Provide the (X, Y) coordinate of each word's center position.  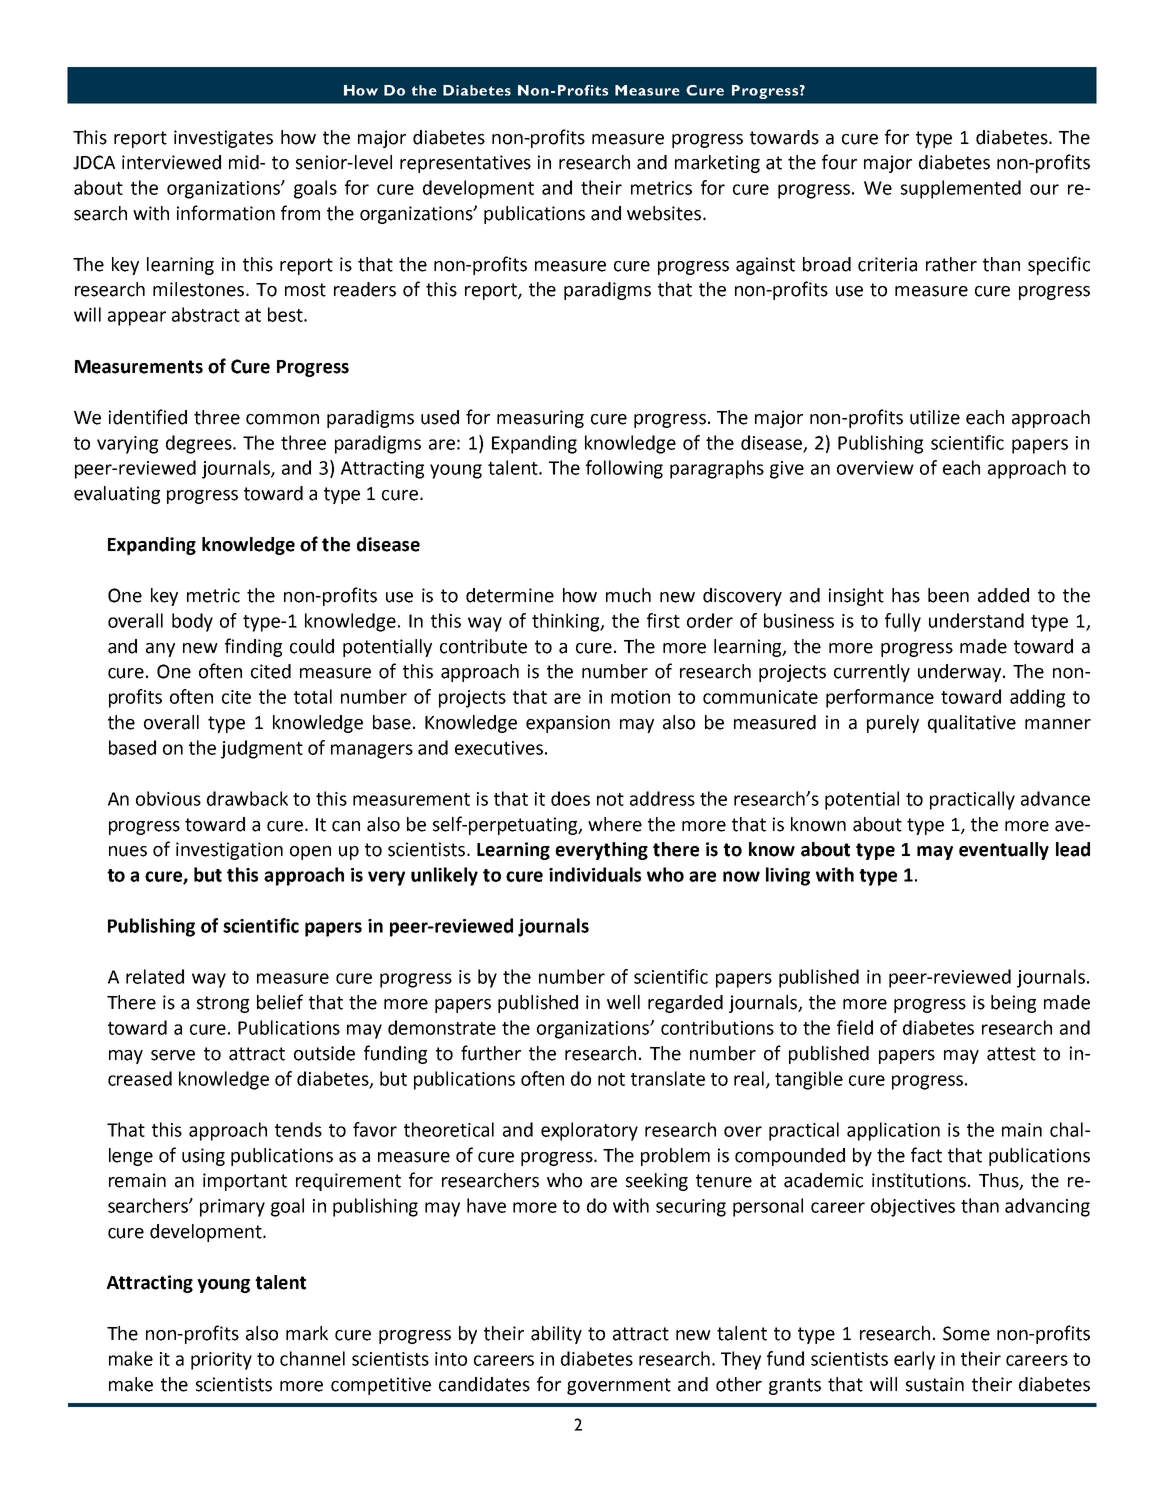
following (624, 469)
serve (173, 1055)
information (226, 213)
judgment (262, 749)
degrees (200, 444)
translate (668, 1078)
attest (1011, 1054)
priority (221, 1361)
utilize (935, 417)
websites (664, 213)
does (570, 798)
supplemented (961, 189)
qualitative (972, 724)
